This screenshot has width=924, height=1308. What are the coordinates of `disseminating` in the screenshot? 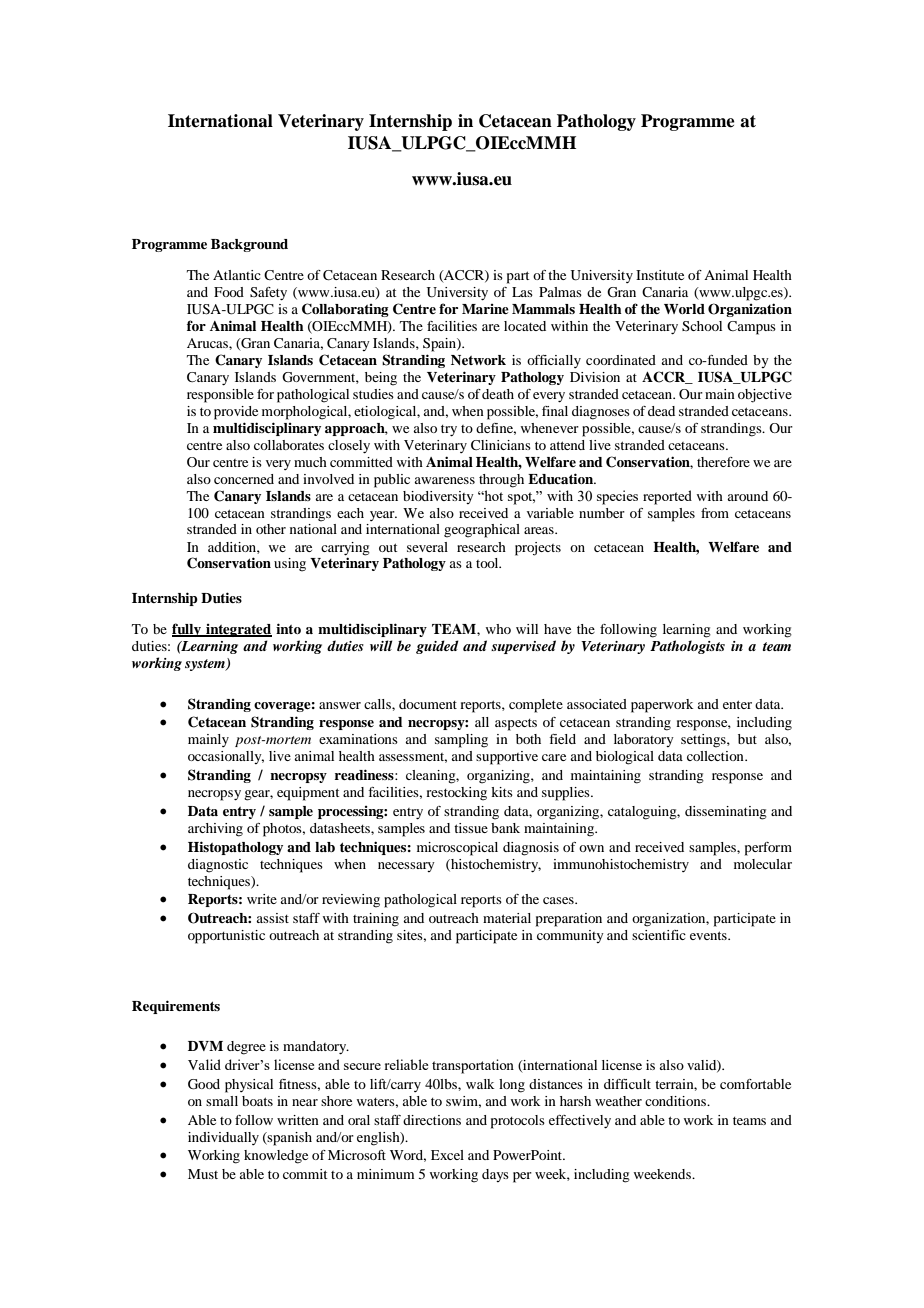 It's located at (726, 813).
